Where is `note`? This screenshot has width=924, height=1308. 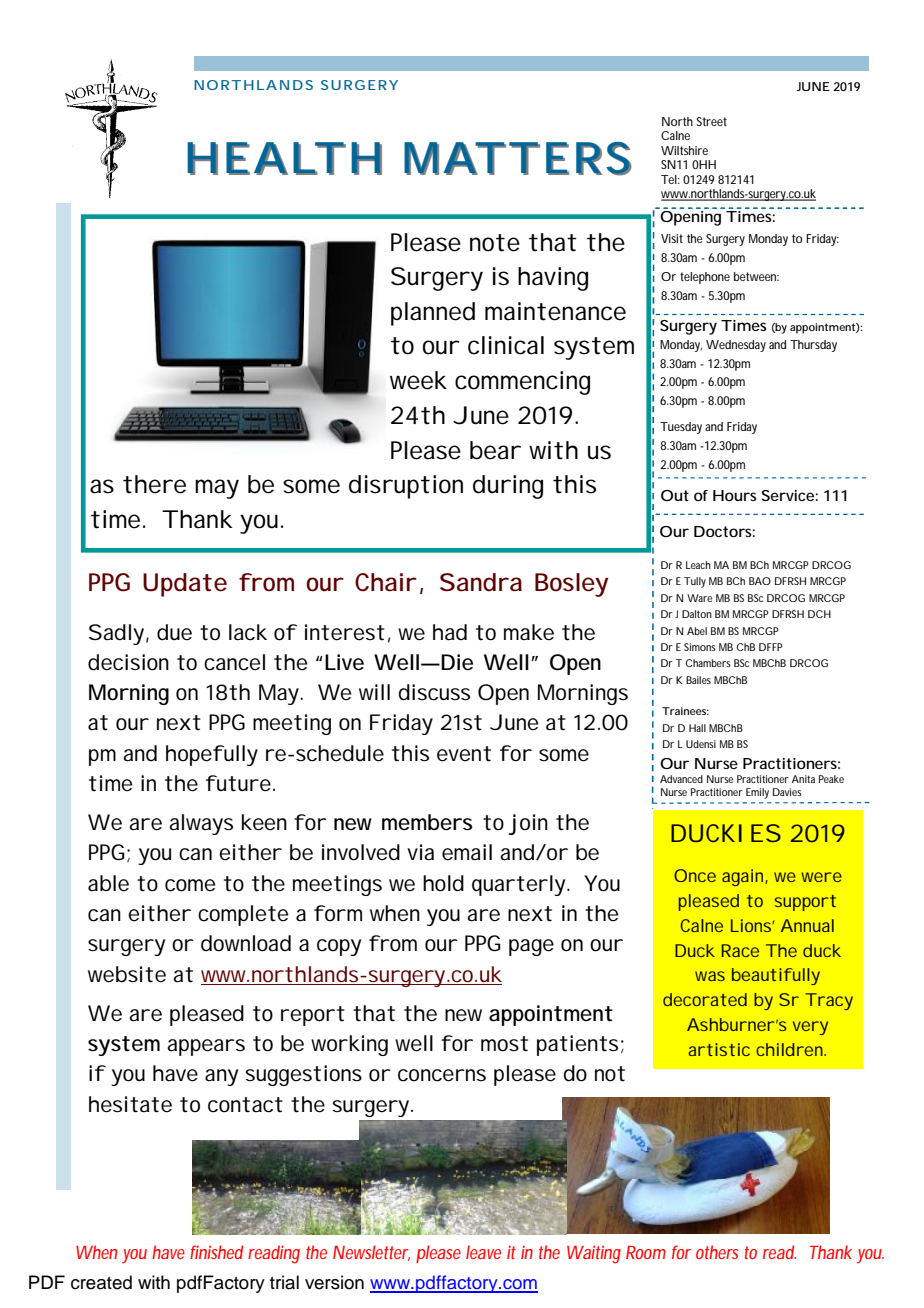
note is located at coordinates (495, 243).
